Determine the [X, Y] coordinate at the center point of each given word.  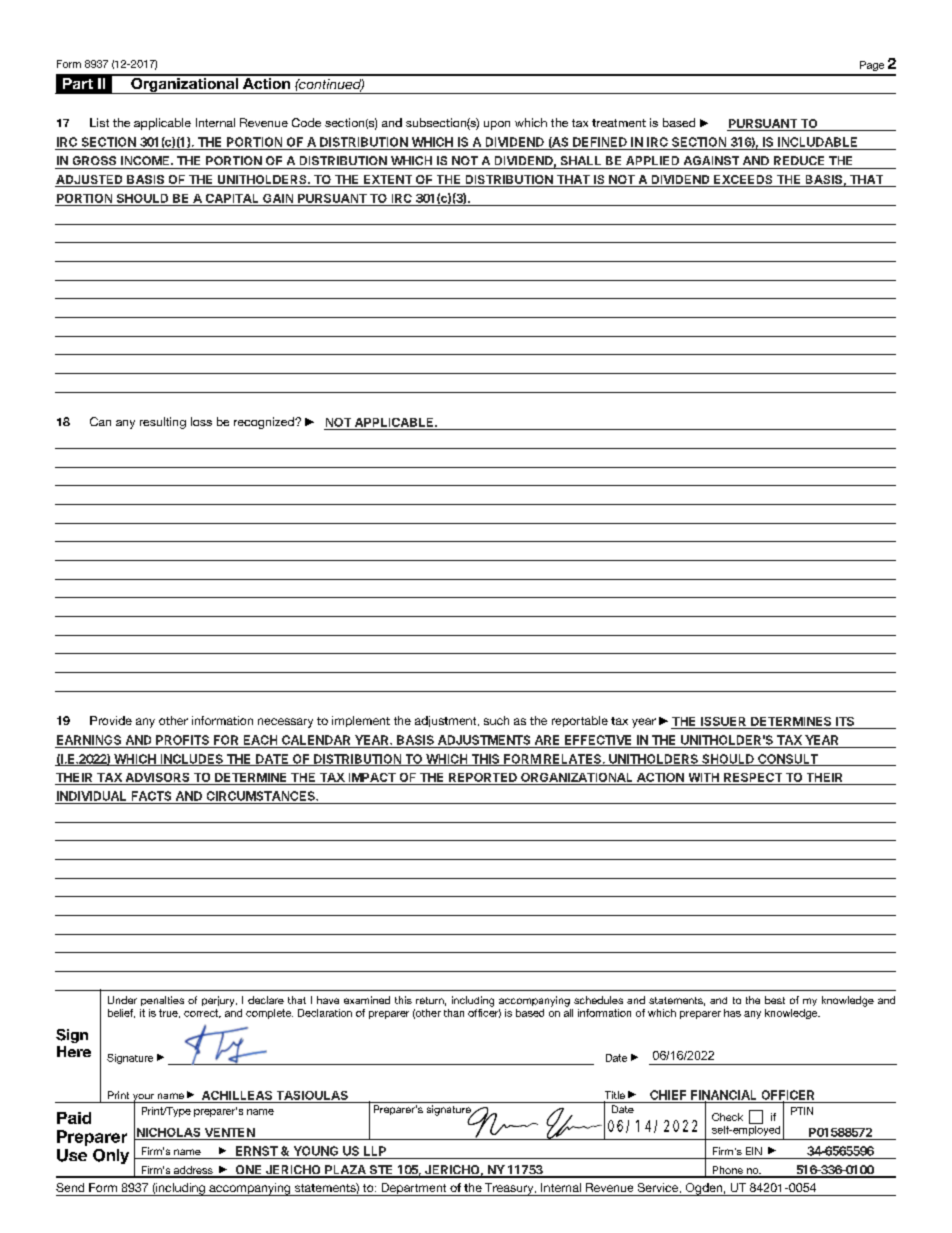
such [496, 720]
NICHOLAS [168, 1132]
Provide [111, 720]
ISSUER [723, 721]
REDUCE [799, 160]
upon [497, 125]
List [99, 122]
